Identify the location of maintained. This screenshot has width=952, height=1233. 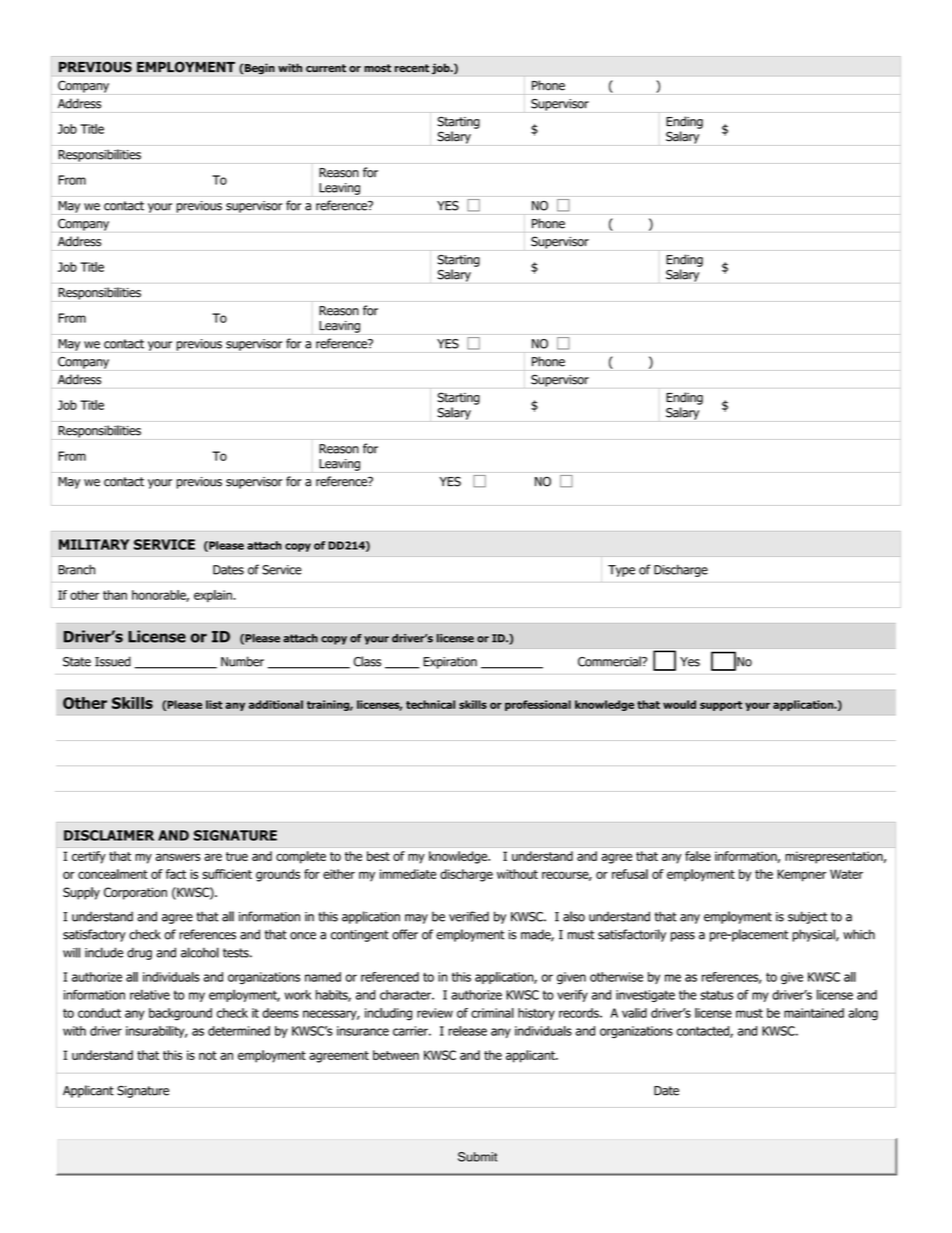
(814, 1013).
